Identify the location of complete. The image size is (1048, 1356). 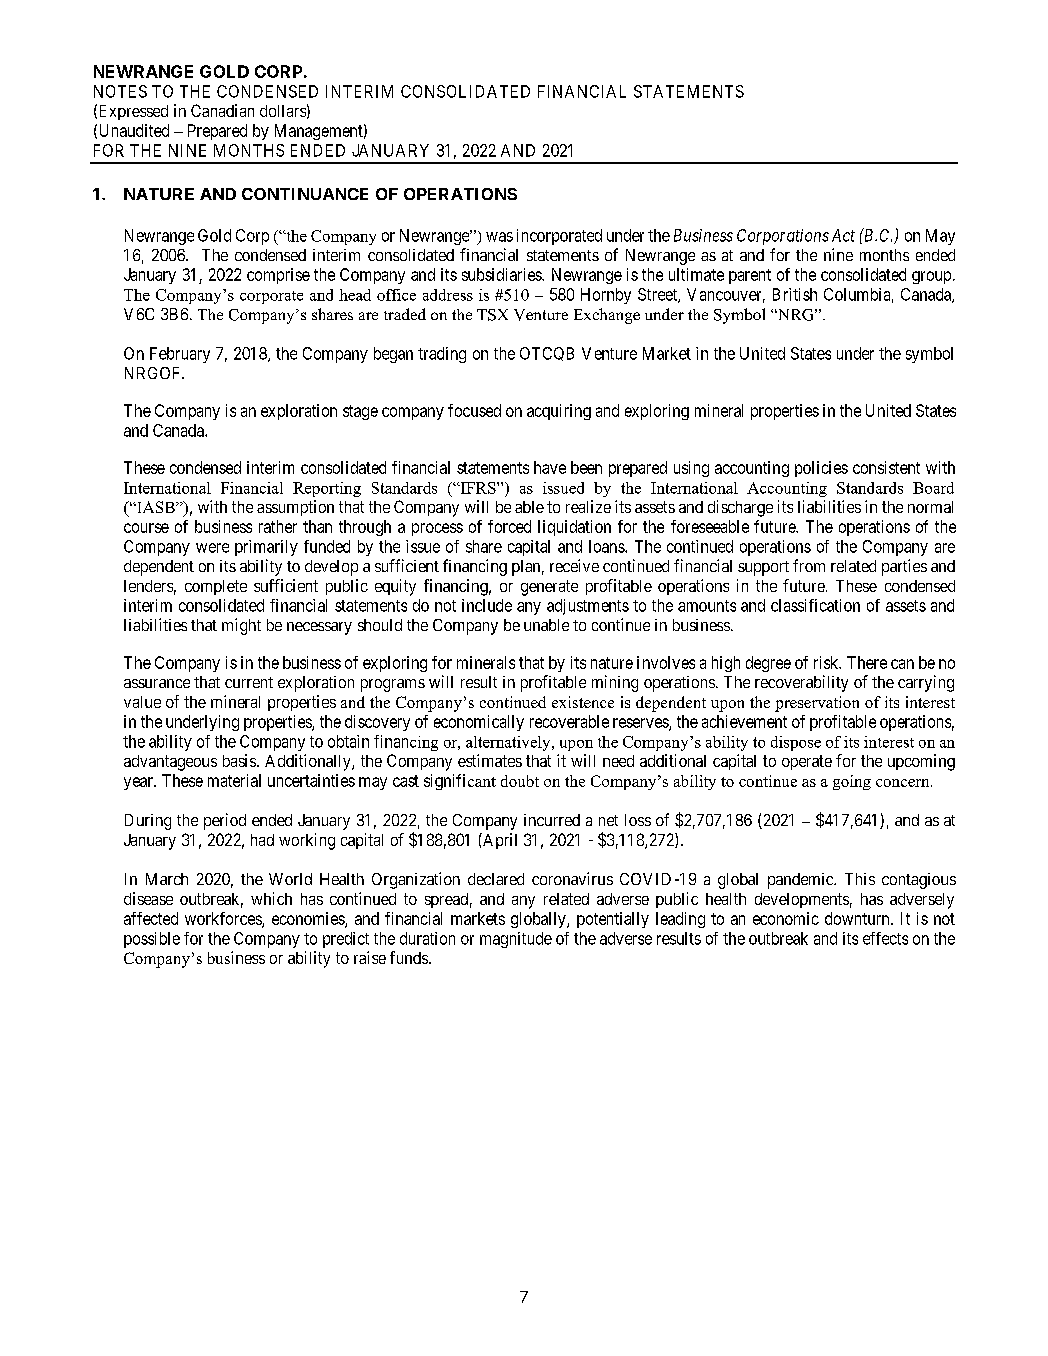
(216, 587).
